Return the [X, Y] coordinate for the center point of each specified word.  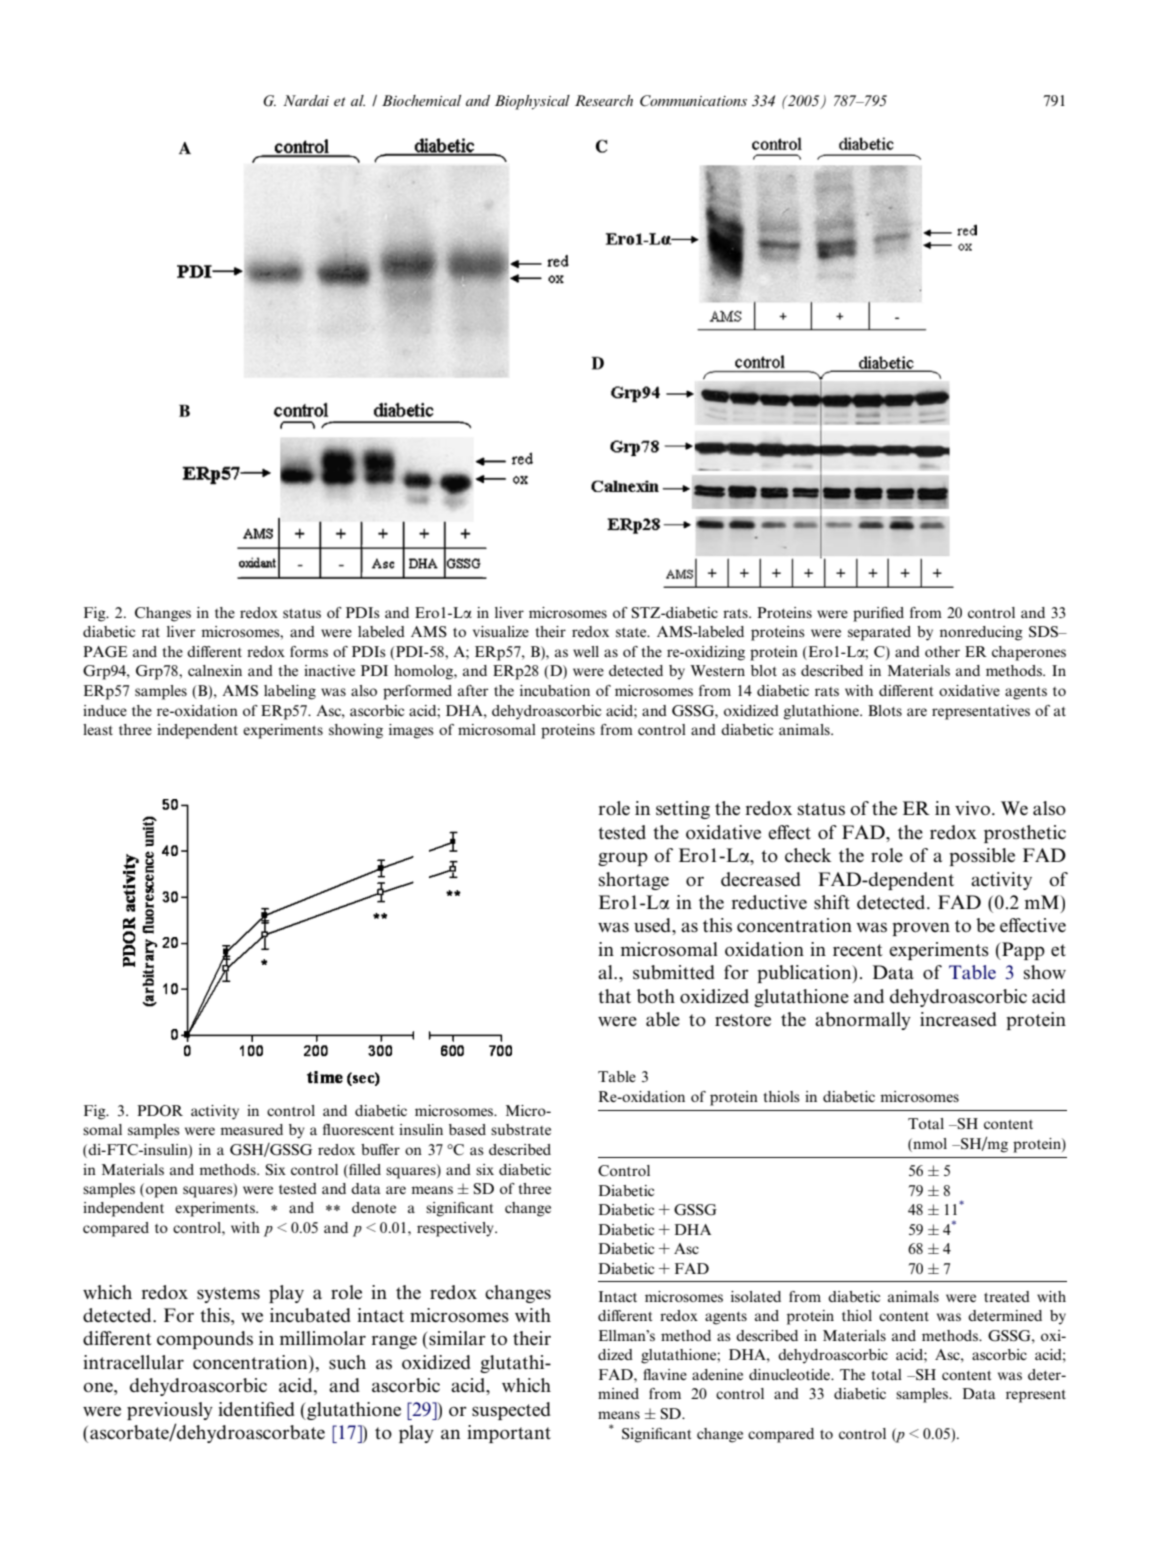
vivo [972, 808]
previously [170, 1411]
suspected [511, 1411]
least [98, 729]
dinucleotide [790, 1374]
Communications [693, 101]
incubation [555, 690]
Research [604, 100]
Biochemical [421, 100]
